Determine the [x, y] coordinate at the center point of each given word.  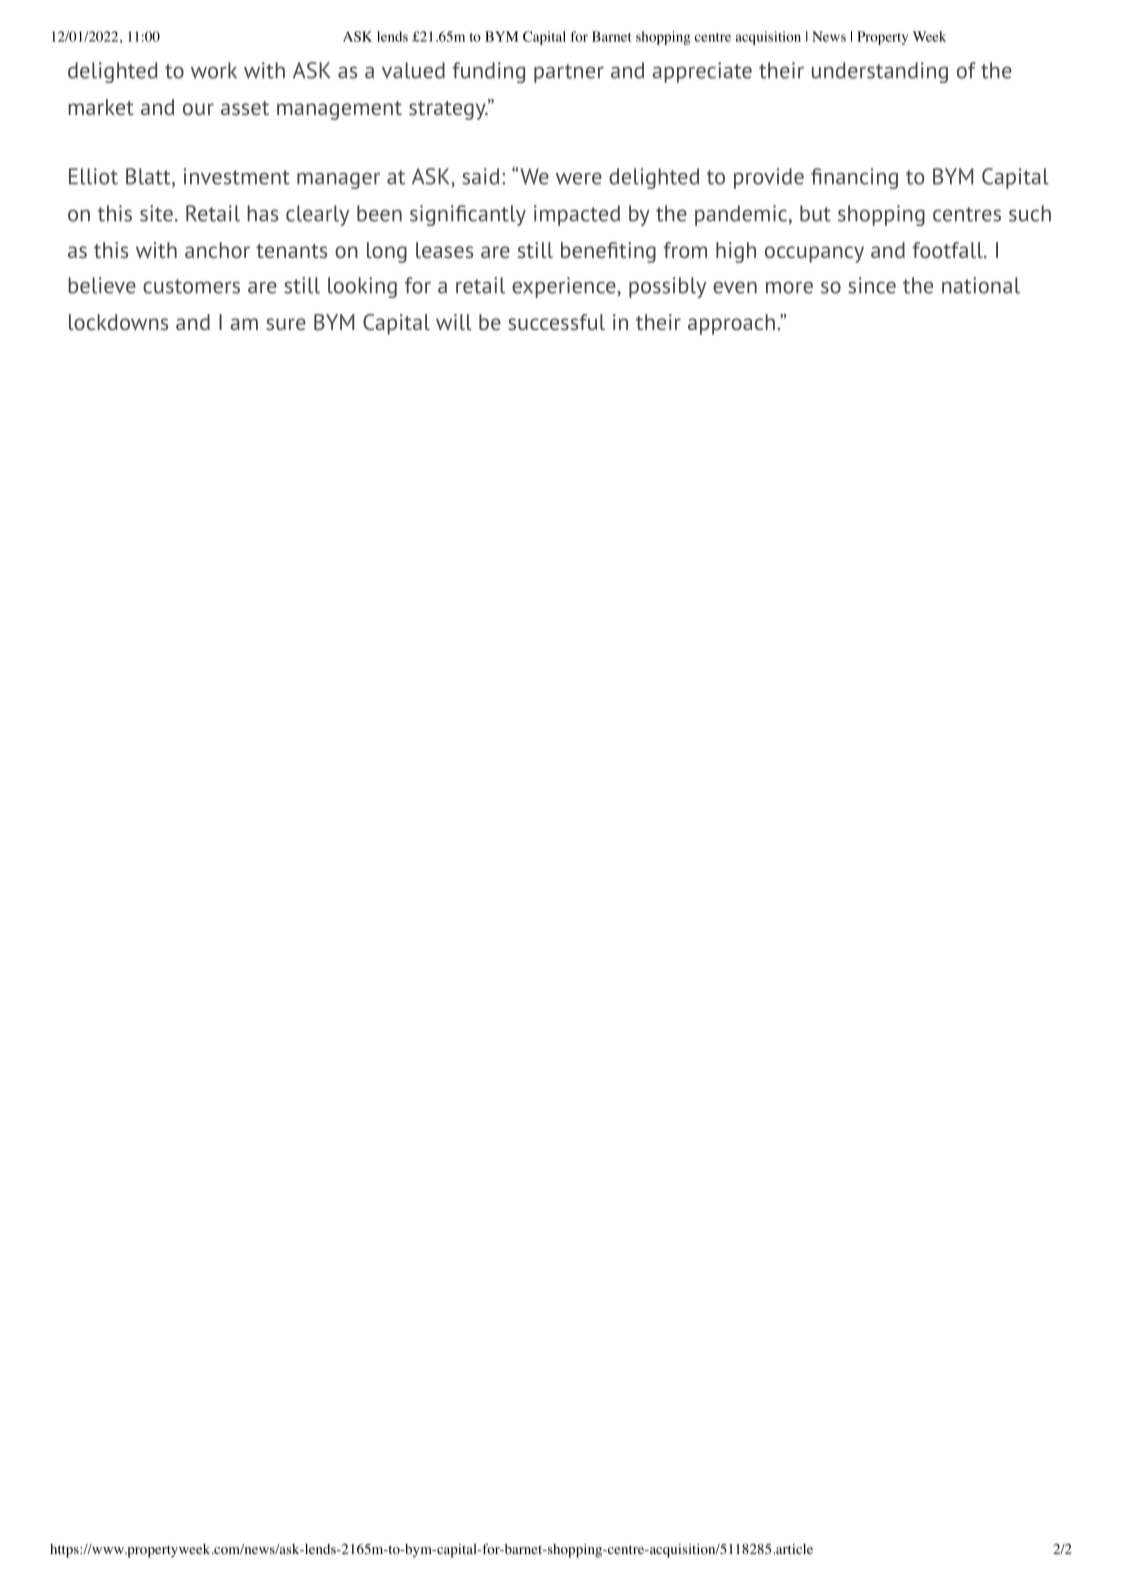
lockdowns [118, 322]
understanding [880, 72]
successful [556, 322]
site [156, 213]
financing [854, 178]
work [214, 70]
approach [731, 324]
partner [569, 73]
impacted [577, 215]
